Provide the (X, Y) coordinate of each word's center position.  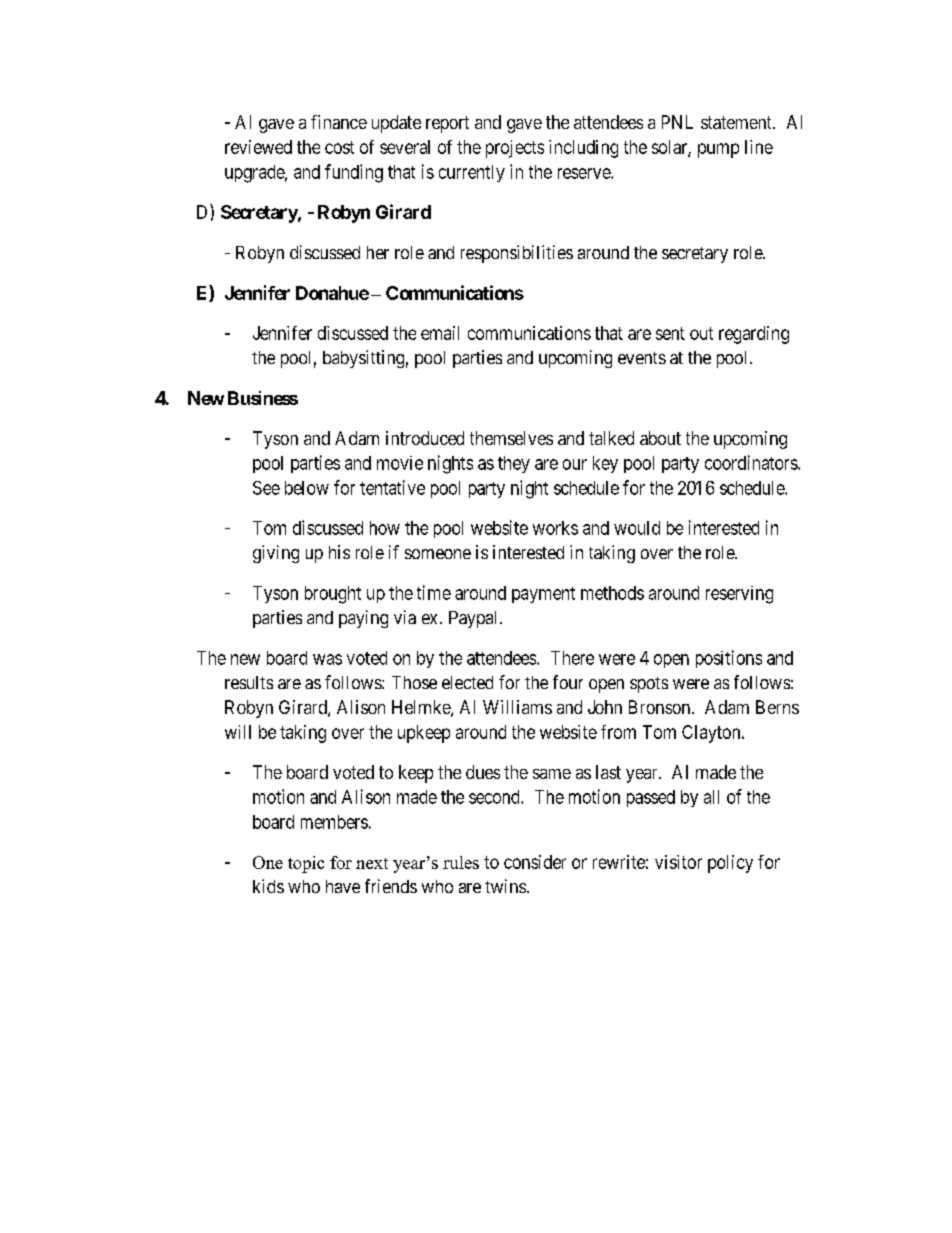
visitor (678, 862)
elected (467, 682)
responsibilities (517, 254)
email (440, 333)
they (514, 464)
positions (729, 659)
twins (505, 886)
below (307, 488)
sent (670, 333)
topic (306, 864)
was (327, 659)
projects (515, 149)
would (637, 528)
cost (339, 147)
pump (718, 150)
